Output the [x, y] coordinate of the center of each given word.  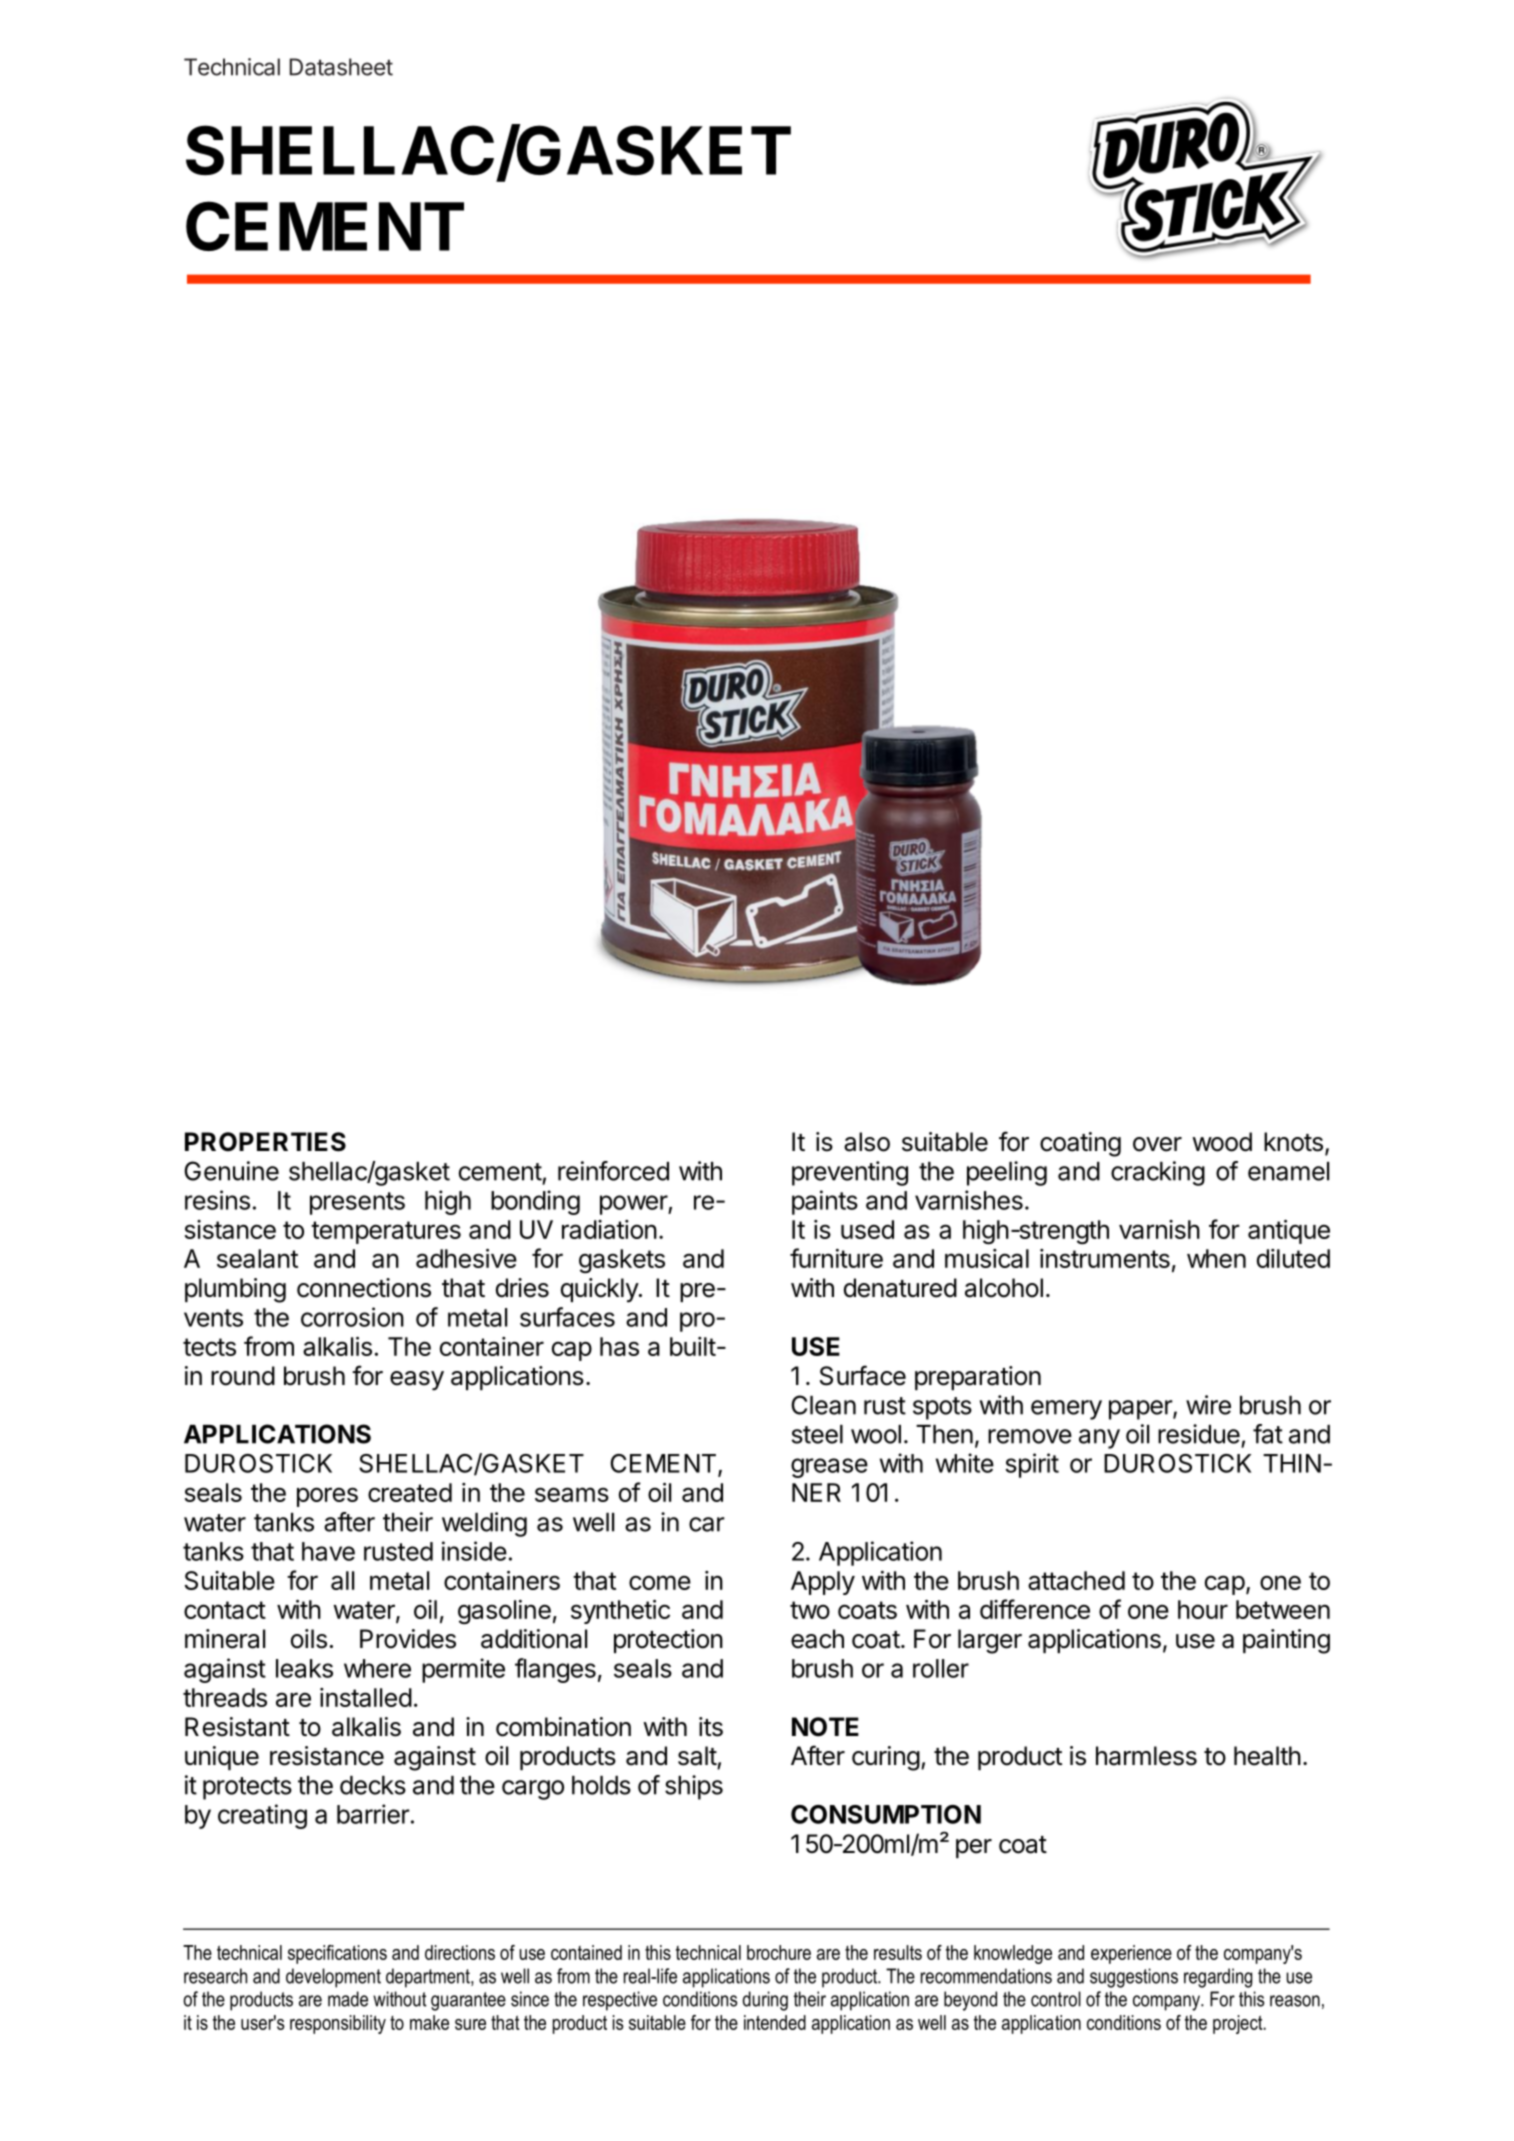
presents [357, 1203]
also [867, 1142]
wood [1222, 1142]
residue [1199, 1434]
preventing [850, 1173]
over [1157, 1144]
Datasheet [341, 67]
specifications [337, 1954]
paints [825, 1202]
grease [829, 1468]
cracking [1158, 1173]
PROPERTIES [265, 1142]
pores [327, 1497]
